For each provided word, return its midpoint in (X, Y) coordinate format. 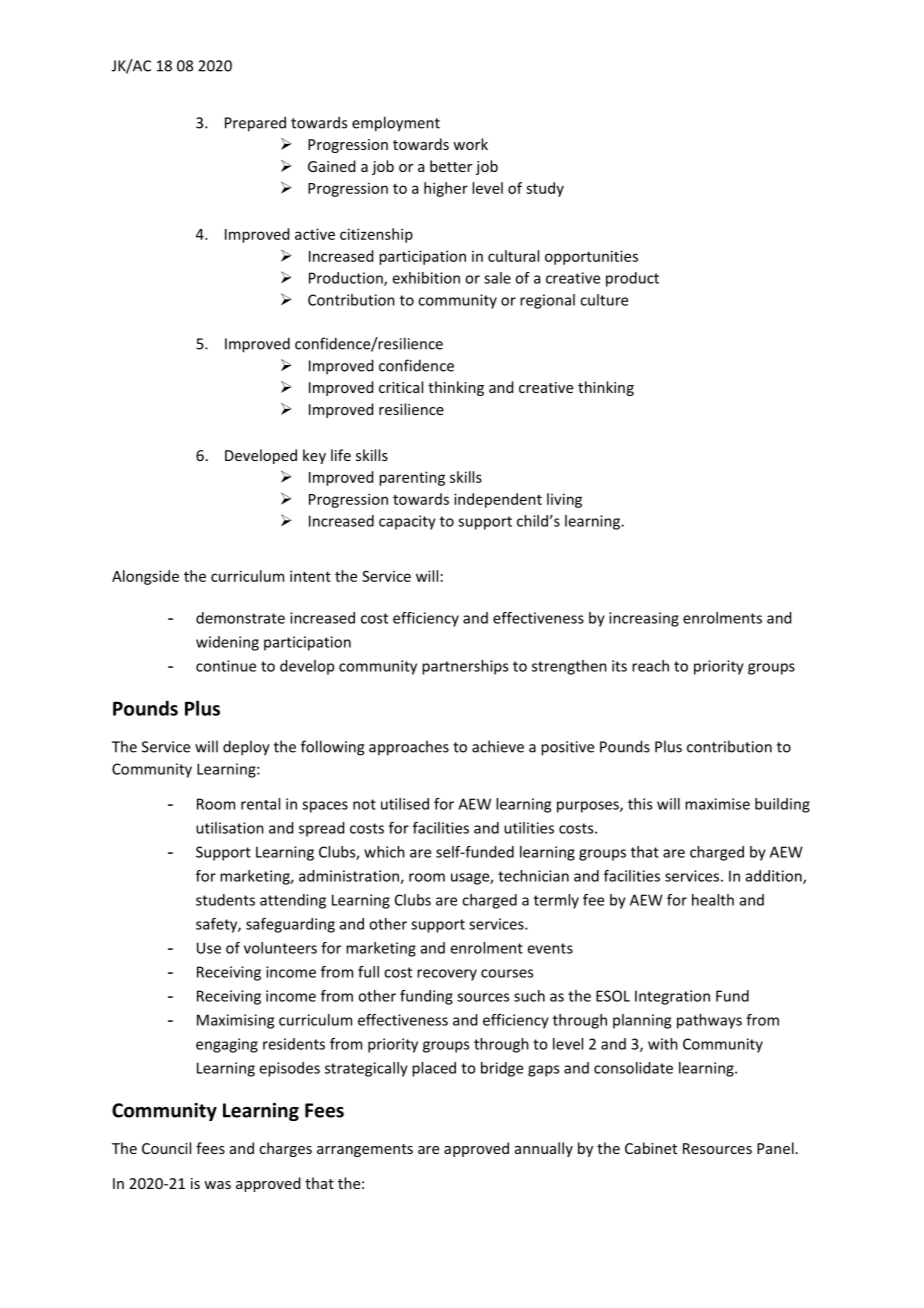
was (217, 1185)
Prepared (255, 124)
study (545, 189)
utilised (405, 804)
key (314, 456)
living (564, 500)
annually (544, 1149)
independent (498, 500)
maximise (717, 804)
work (470, 144)
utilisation (230, 828)
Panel (775, 1148)
